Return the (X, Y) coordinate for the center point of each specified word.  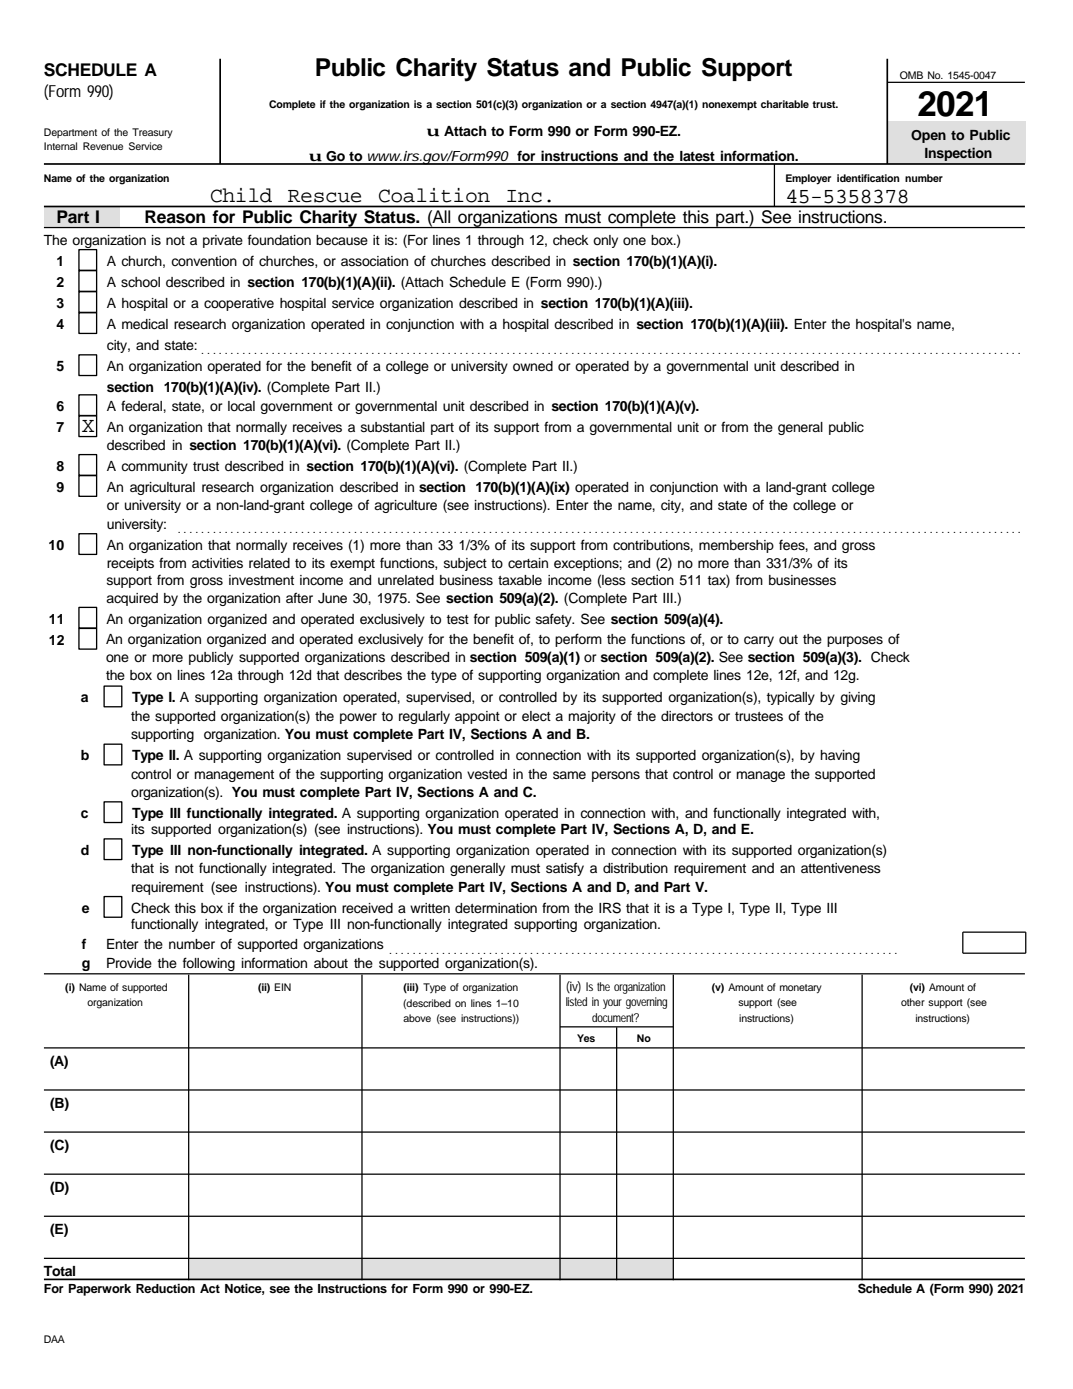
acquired (132, 599)
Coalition (434, 195)
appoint (477, 717)
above (417, 1018)
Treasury (152, 133)
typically (790, 698)
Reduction (165, 1288)
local (241, 406)
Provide (129, 963)
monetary (801, 988)
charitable (785, 104)
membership (736, 546)
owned (533, 366)
